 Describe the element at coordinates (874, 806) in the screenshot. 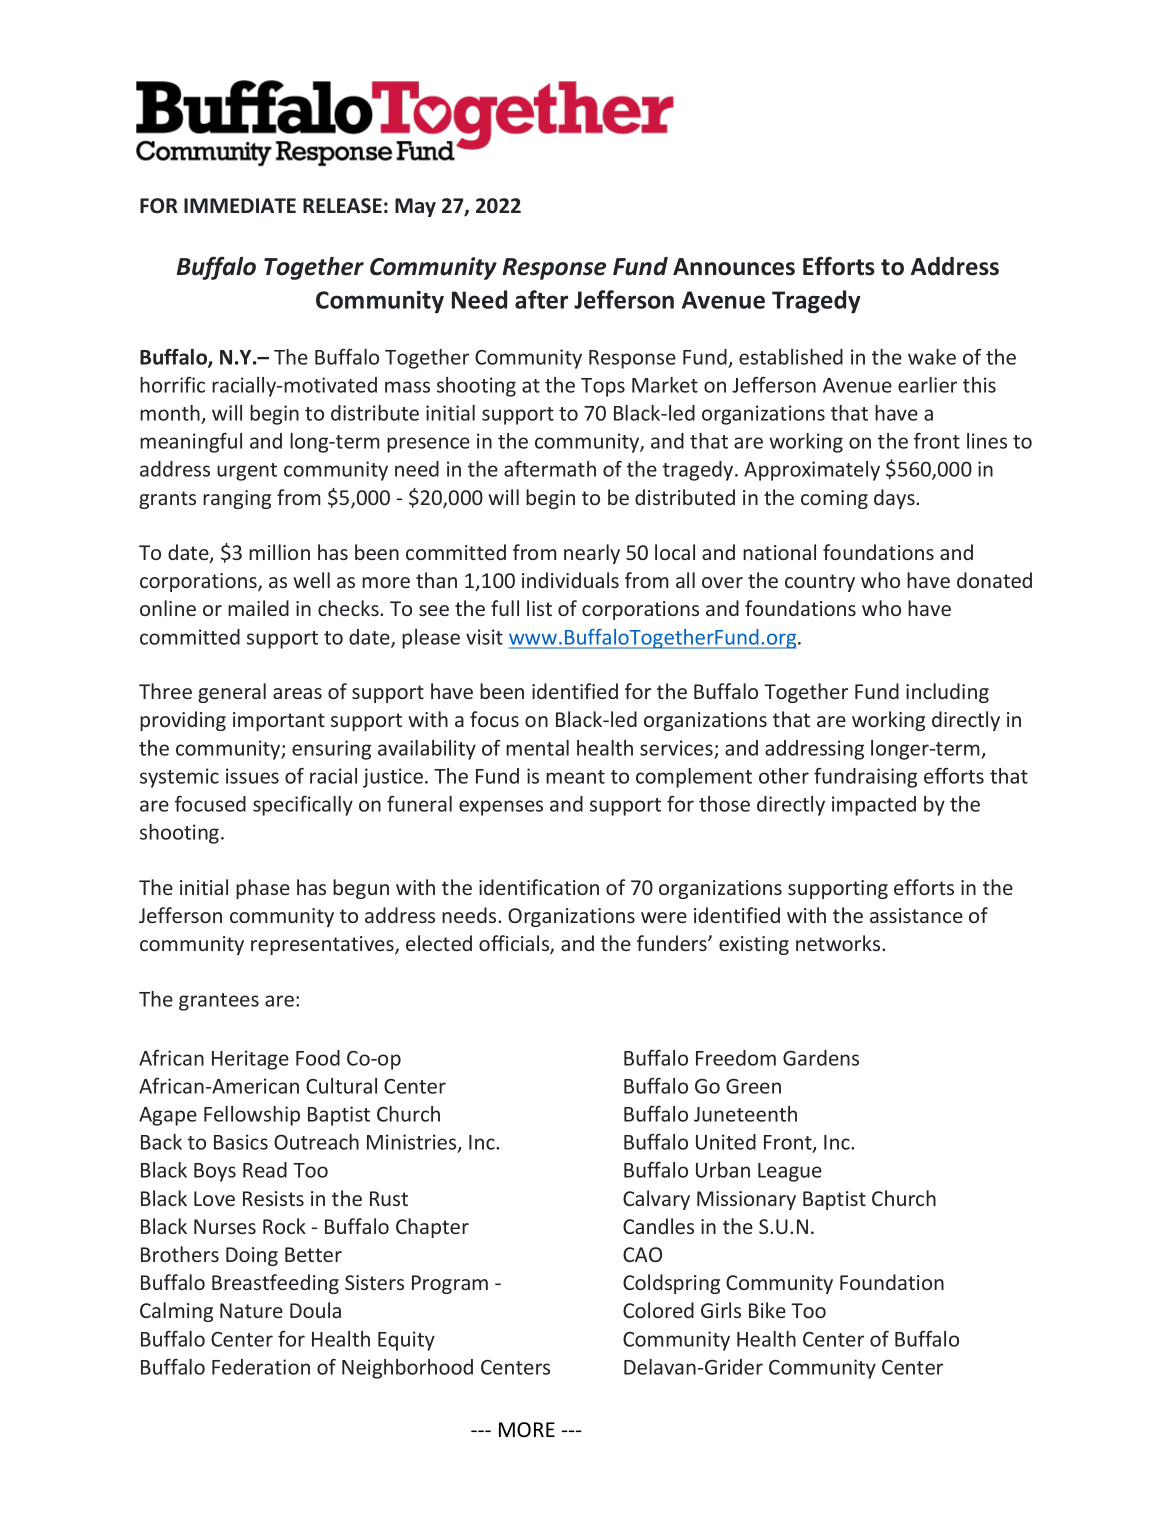

I see `impacted` at that location.
